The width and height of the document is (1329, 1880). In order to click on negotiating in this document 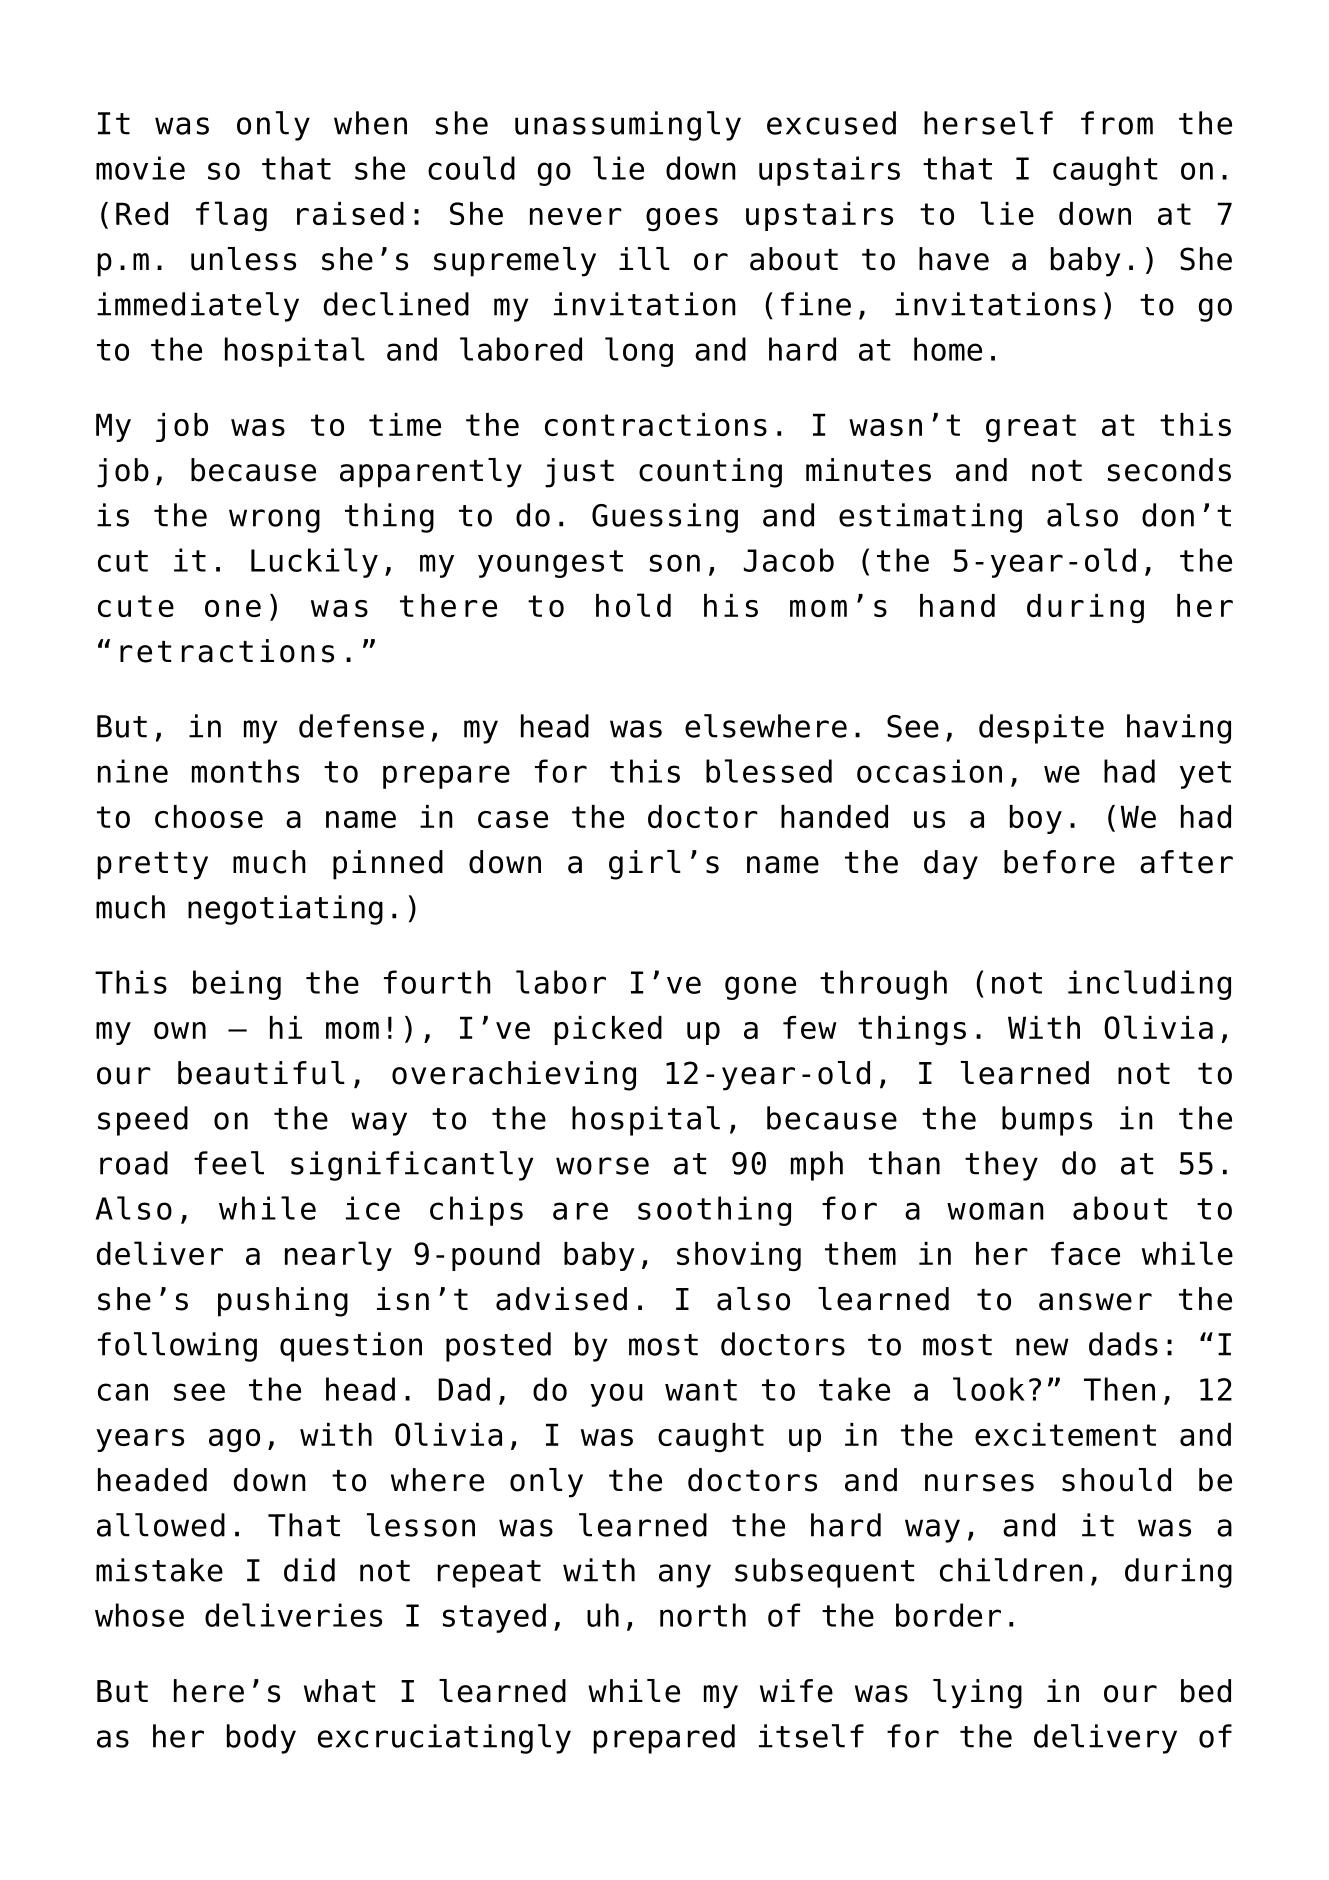, I will do `click(285, 910)`.
